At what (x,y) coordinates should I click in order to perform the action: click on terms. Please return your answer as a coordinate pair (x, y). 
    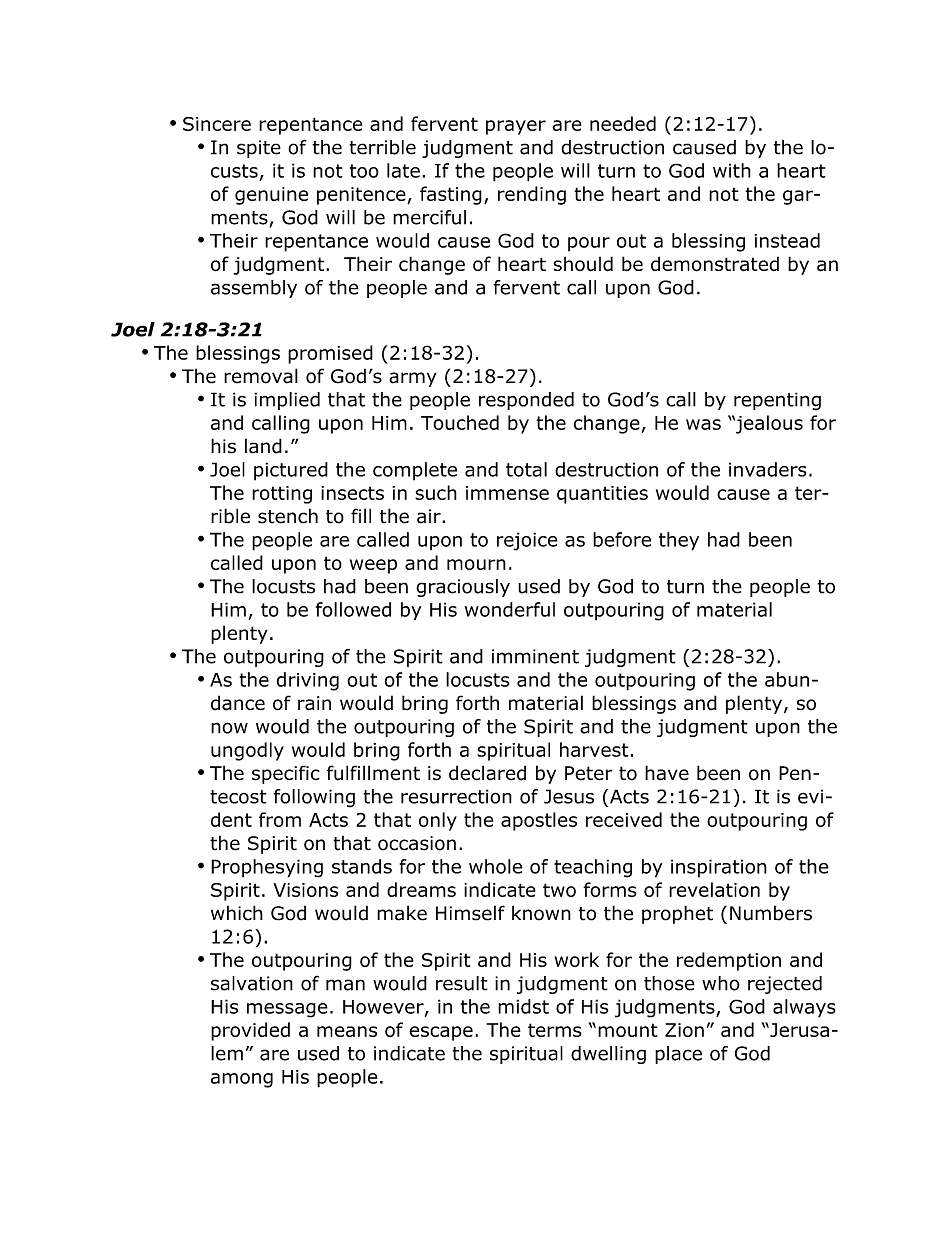
    Looking at the image, I should click on (555, 1030).
